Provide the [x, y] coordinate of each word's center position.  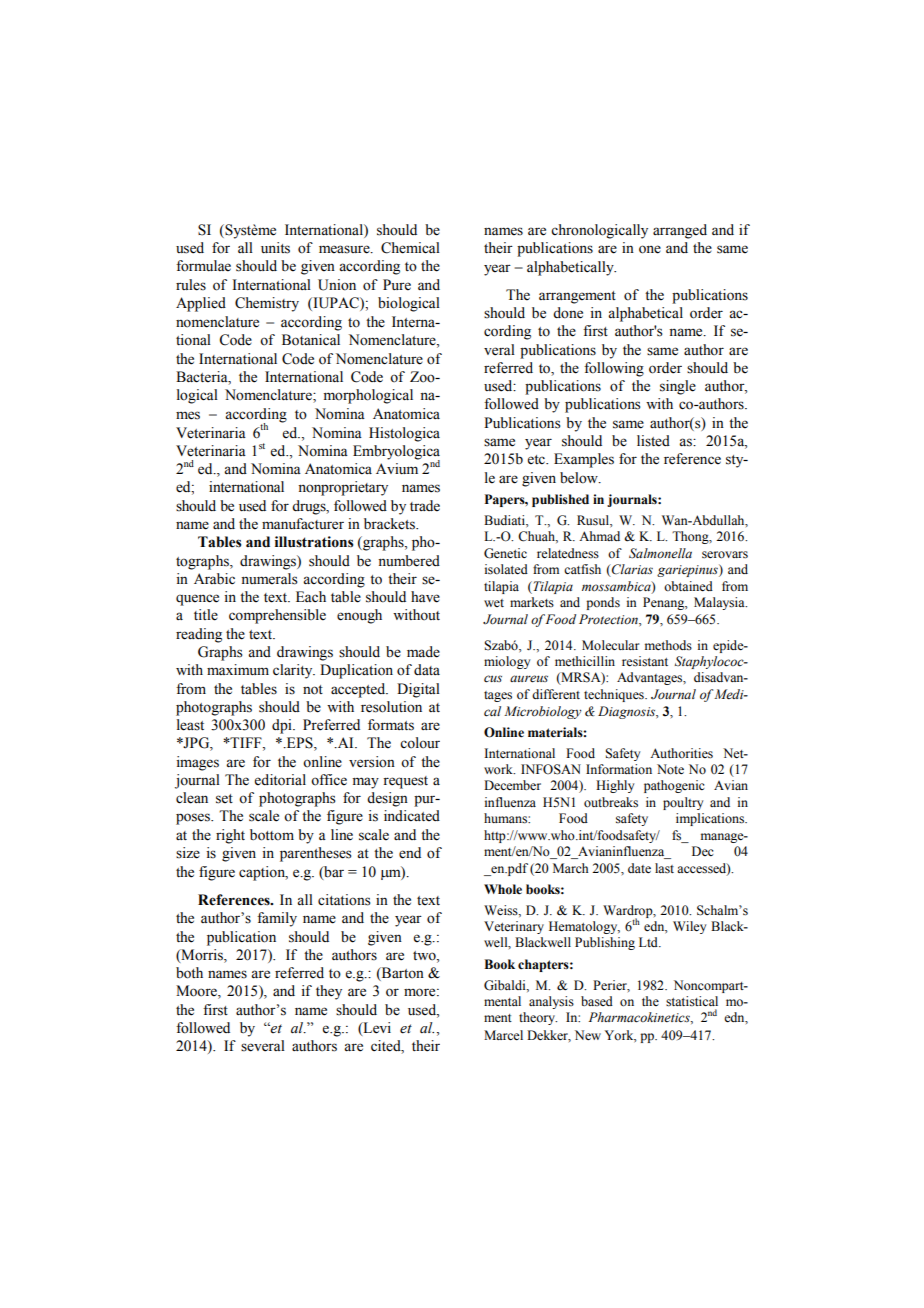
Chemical [410, 248]
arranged [680, 231]
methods [668, 645]
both [189, 973]
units [275, 248]
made [423, 652]
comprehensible [277, 616]
